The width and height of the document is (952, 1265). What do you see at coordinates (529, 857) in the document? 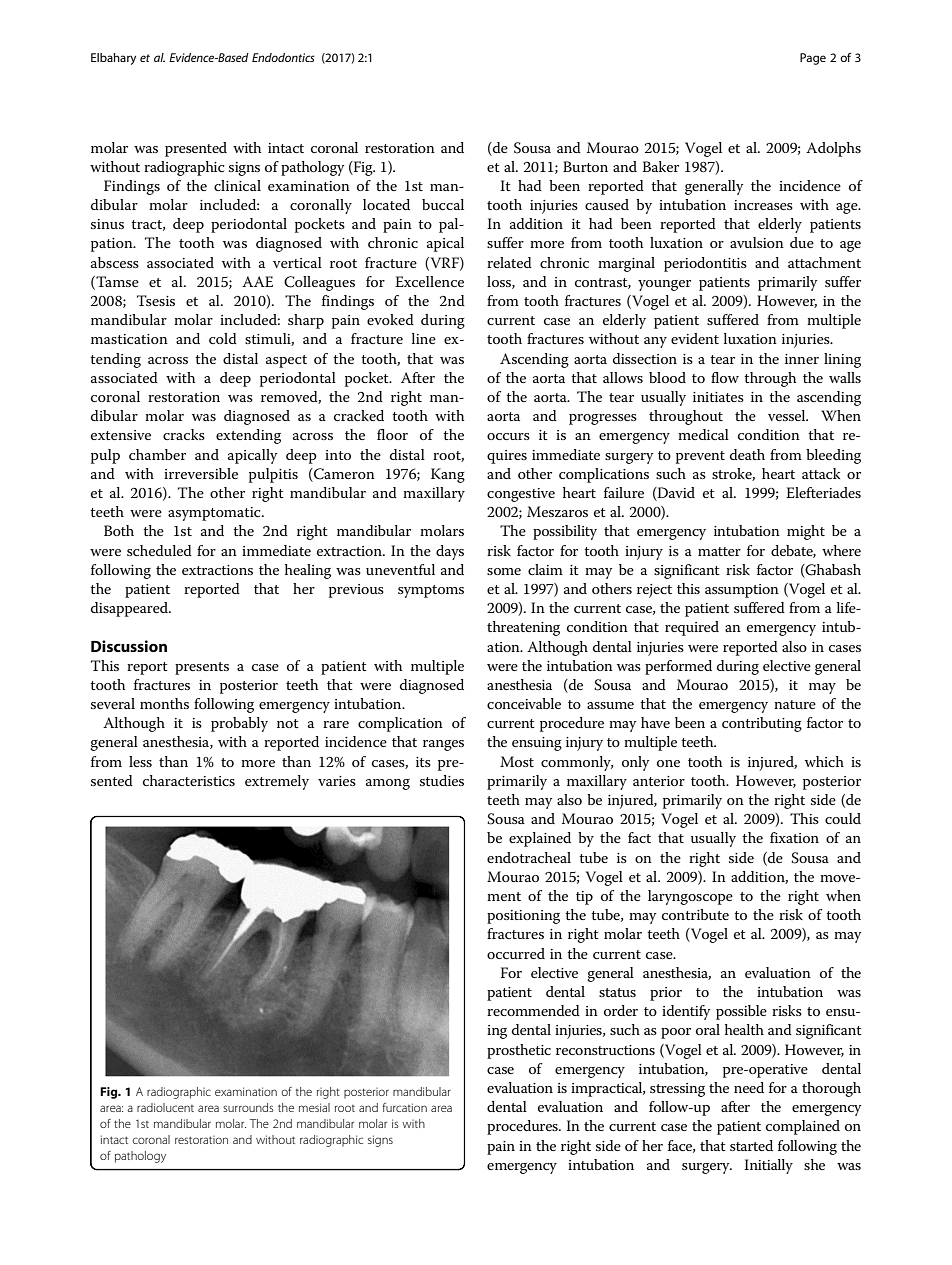
I see `endotracheal` at bounding box center [529, 857].
